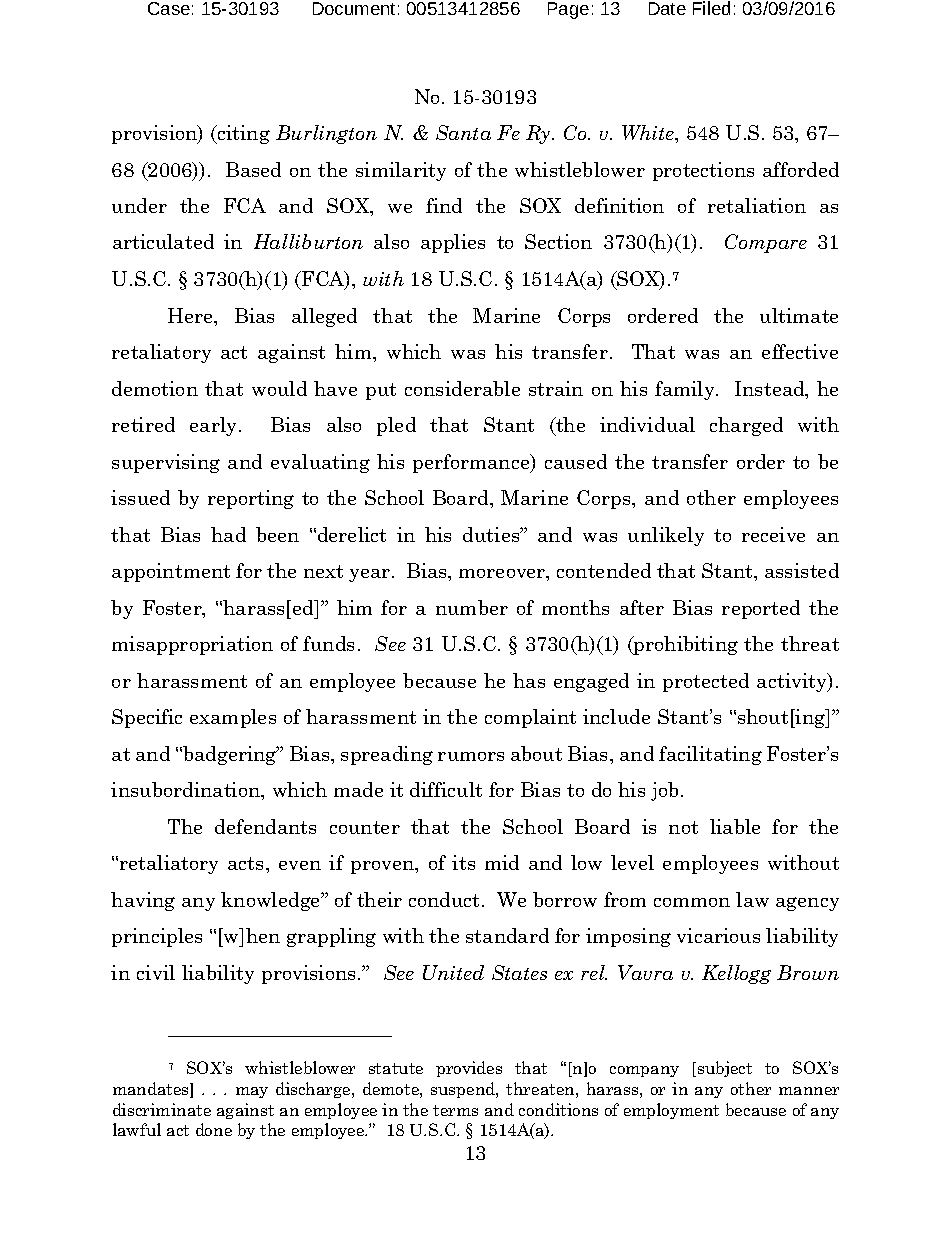  Describe the element at coordinates (711, 8) in the screenshot. I see `Filed` at that location.
